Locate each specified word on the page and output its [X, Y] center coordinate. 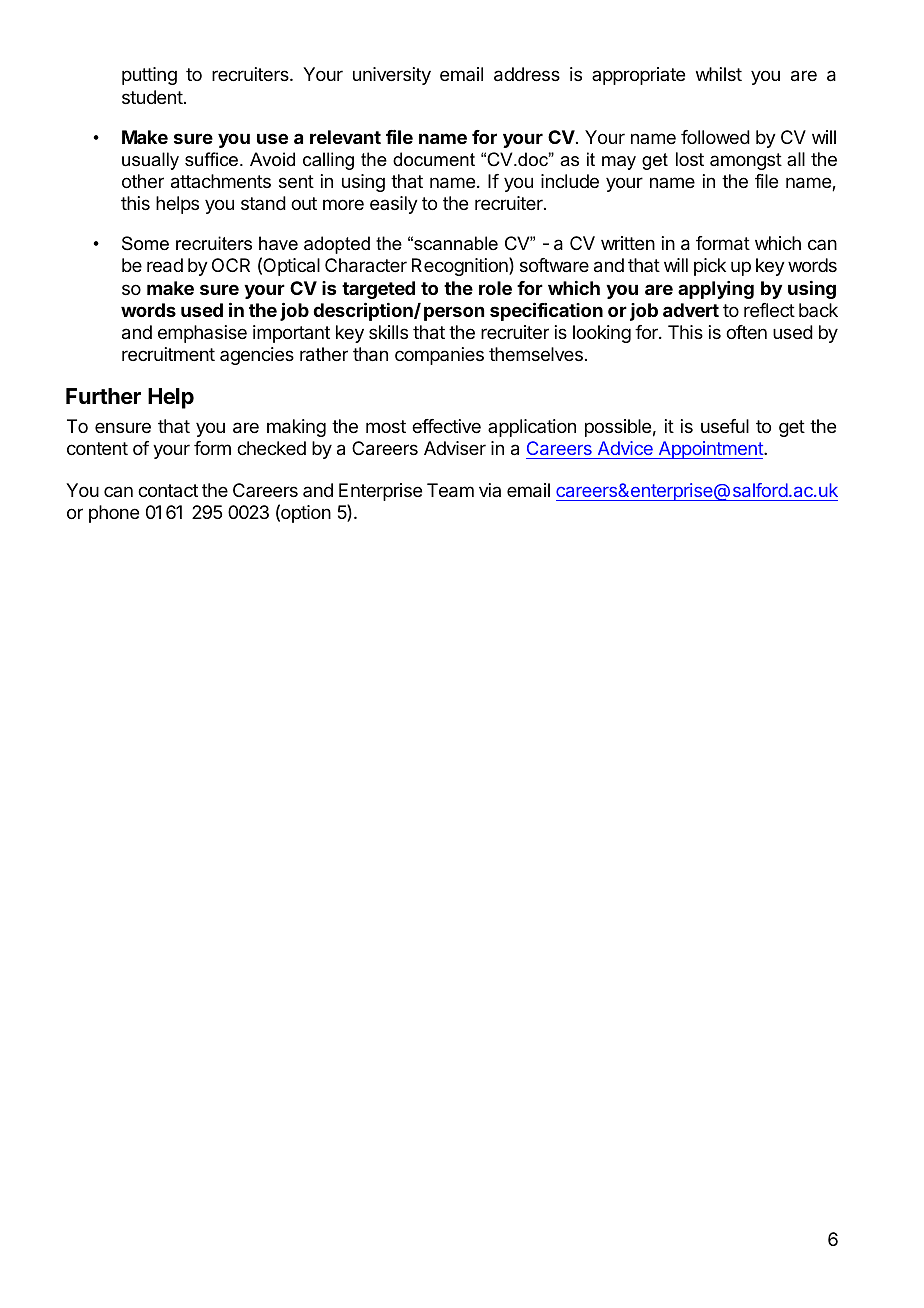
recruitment [168, 354]
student [152, 97]
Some [145, 243]
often [746, 332]
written [628, 243]
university [392, 76]
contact [168, 490]
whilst [719, 74]
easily [394, 205]
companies [439, 356]
